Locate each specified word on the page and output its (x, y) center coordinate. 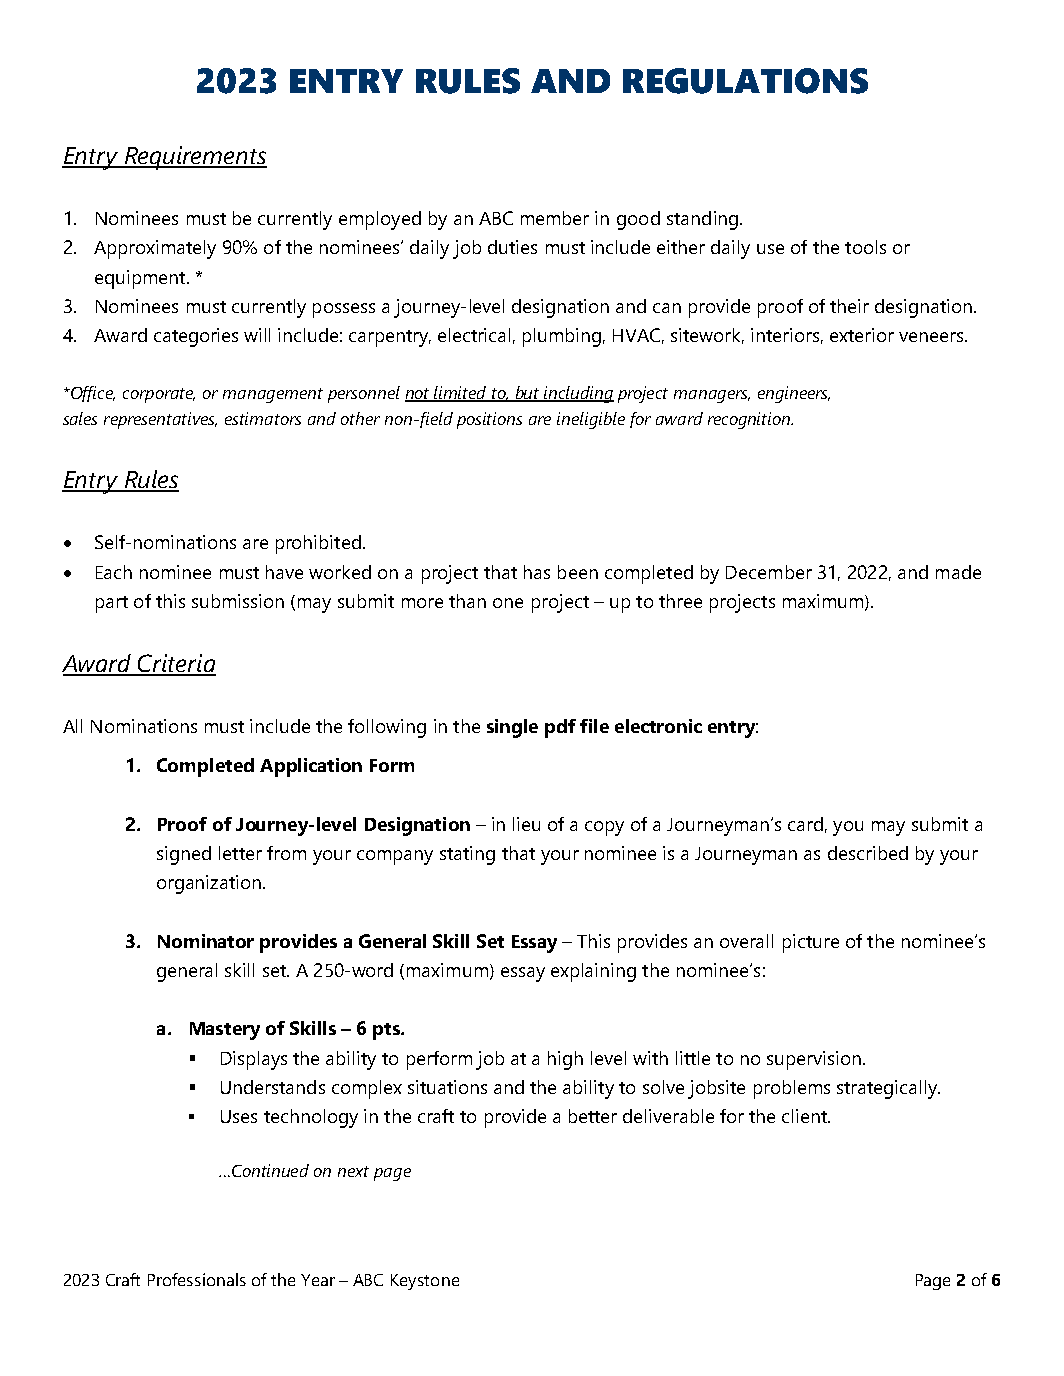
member (555, 218)
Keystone (425, 1282)
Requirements (194, 158)
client (806, 1116)
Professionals (197, 1279)
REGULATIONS (745, 81)
